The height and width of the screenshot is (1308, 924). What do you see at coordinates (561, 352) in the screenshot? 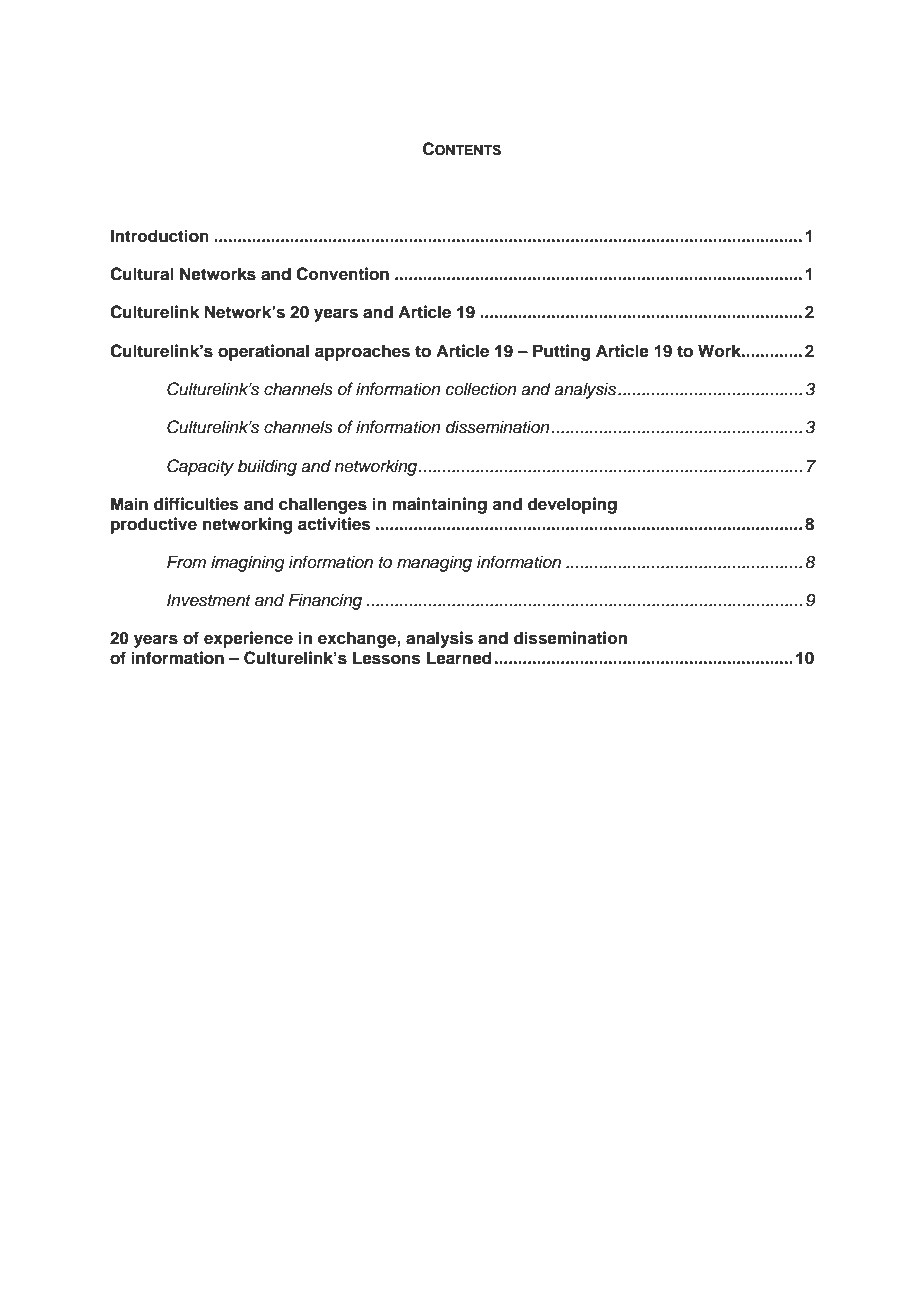
I see `Putting` at bounding box center [561, 352].
